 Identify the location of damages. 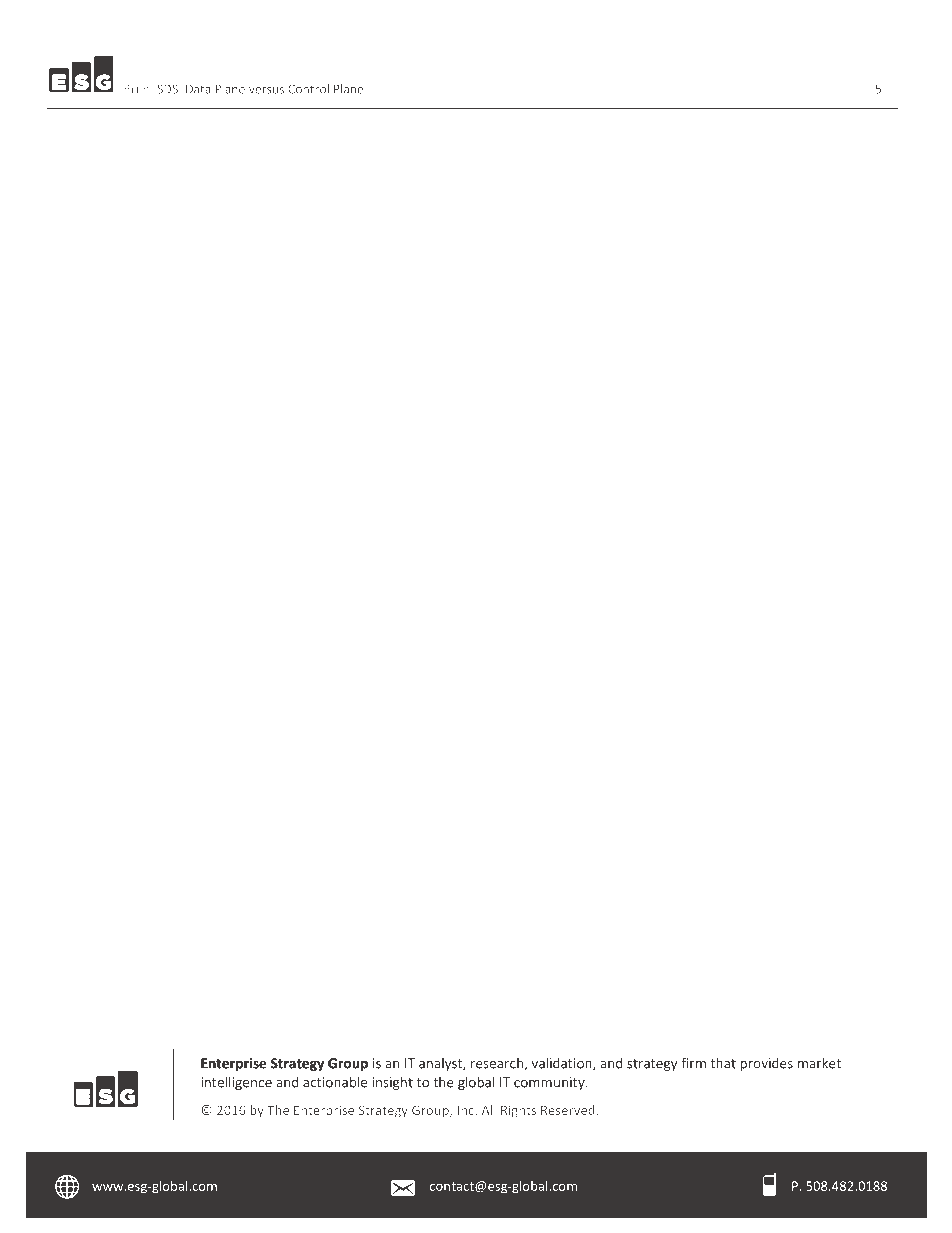
(144, 1006).
